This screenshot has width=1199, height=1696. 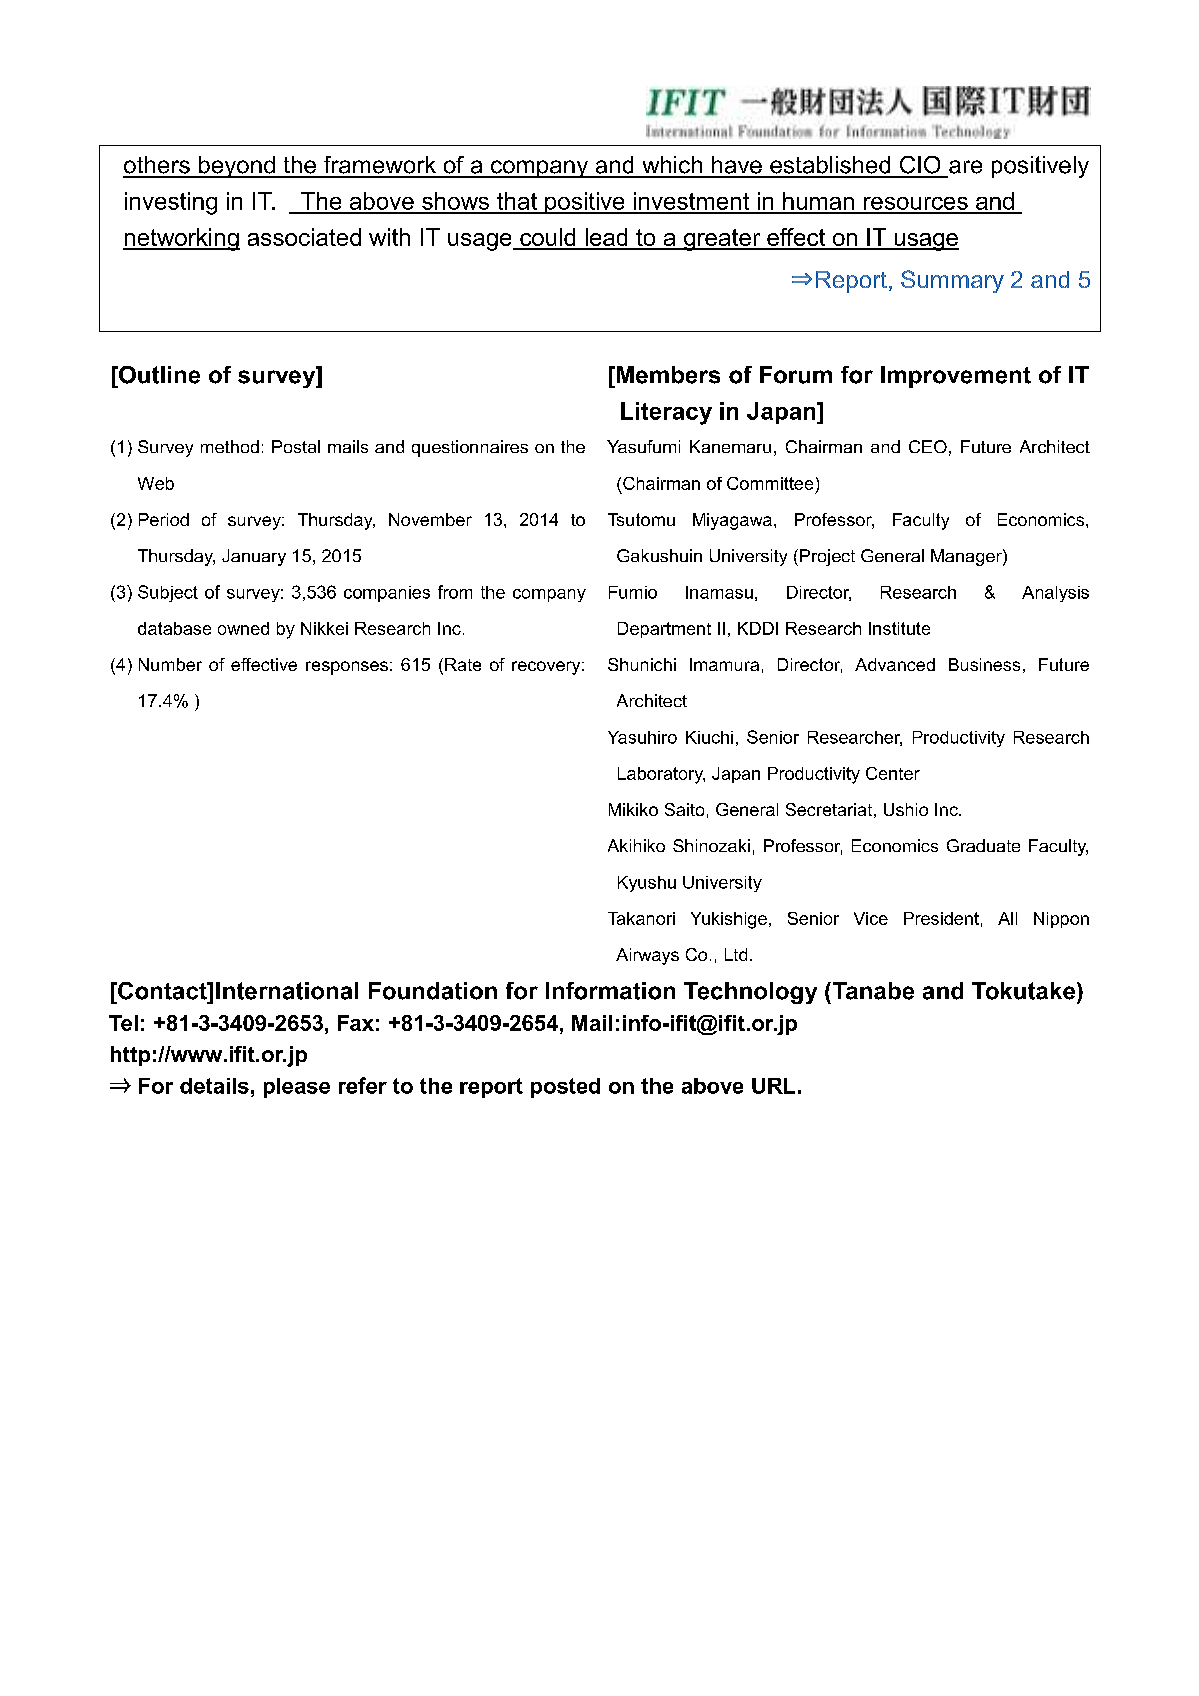 What do you see at coordinates (170, 664) in the screenshot?
I see `Number` at bounding box center [170, 664].
